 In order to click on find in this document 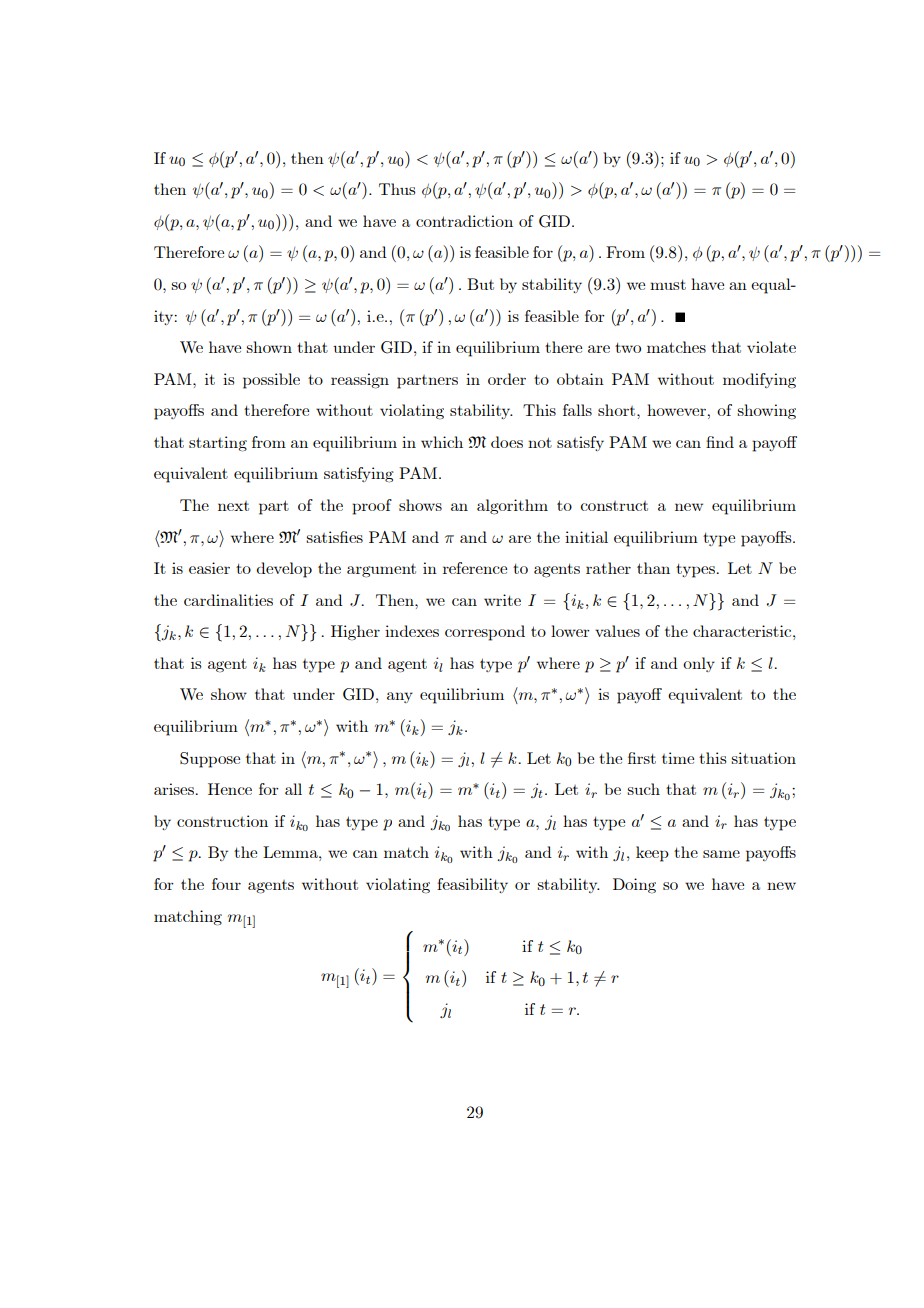, I will do `click(720, 442)`.
